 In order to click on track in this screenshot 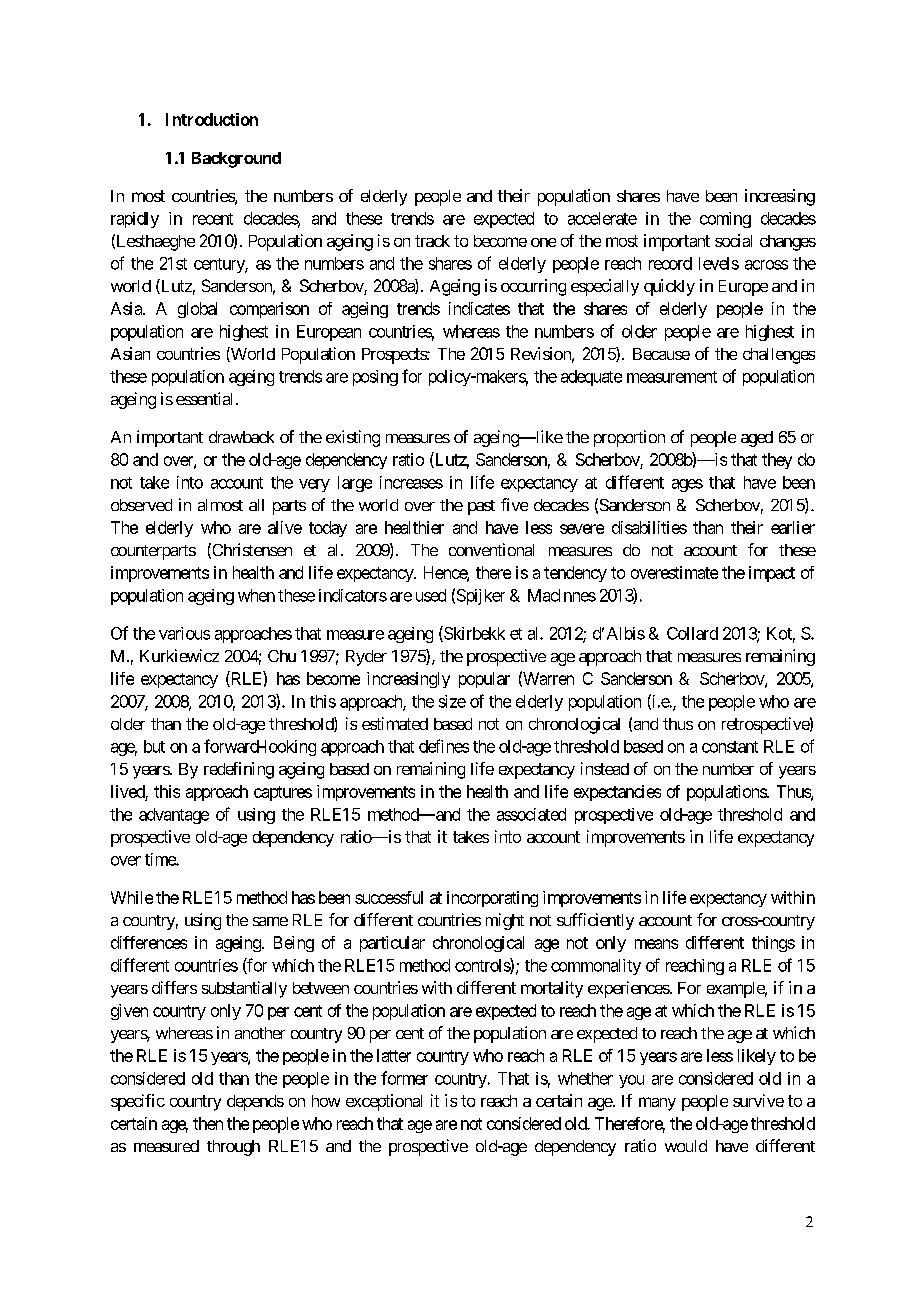, I will do `click(432, 241)`.
